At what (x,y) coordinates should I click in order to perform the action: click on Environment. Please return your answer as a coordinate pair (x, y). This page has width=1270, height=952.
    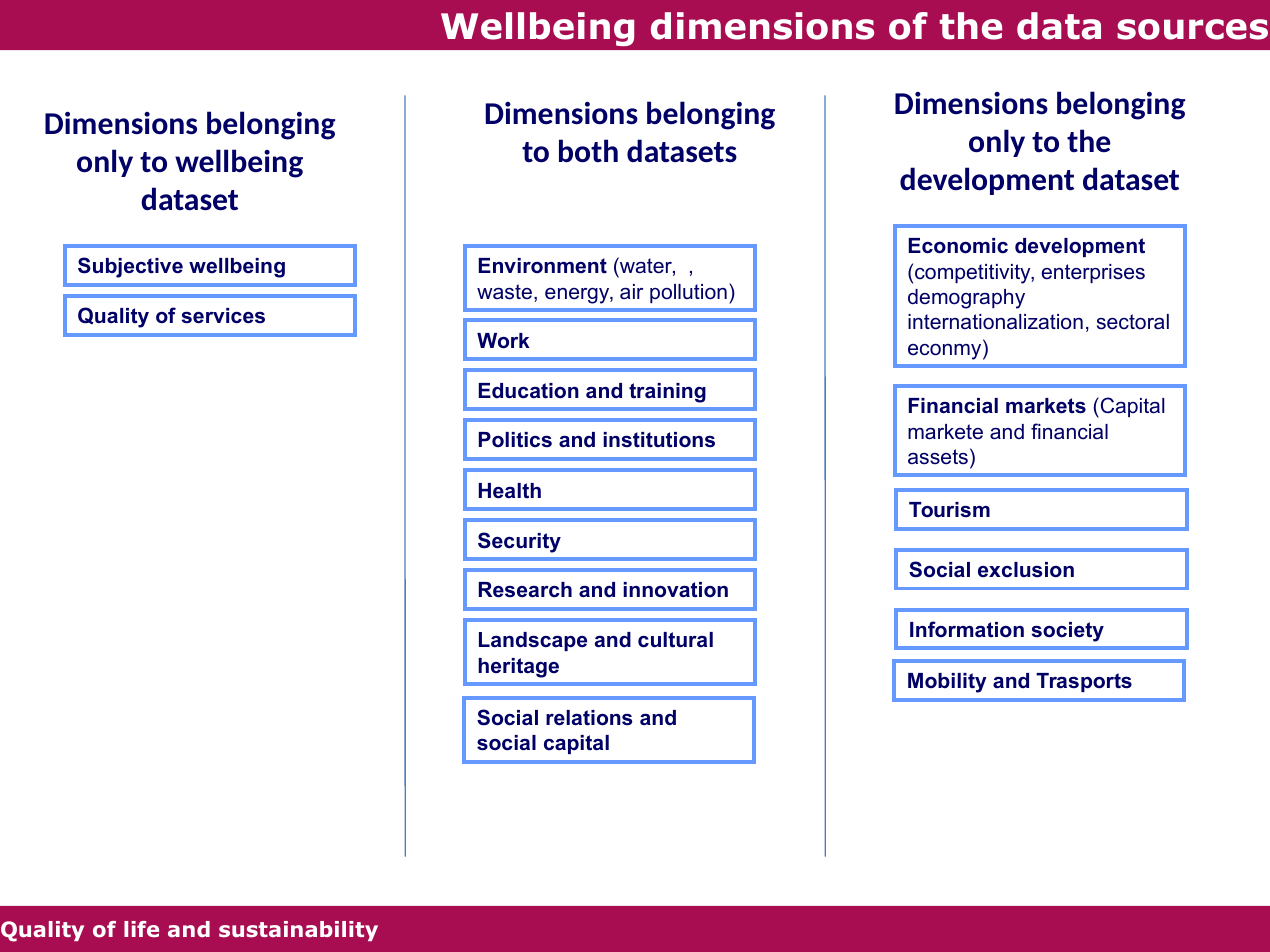
    Looking at the image, I should click on (543, 266).
